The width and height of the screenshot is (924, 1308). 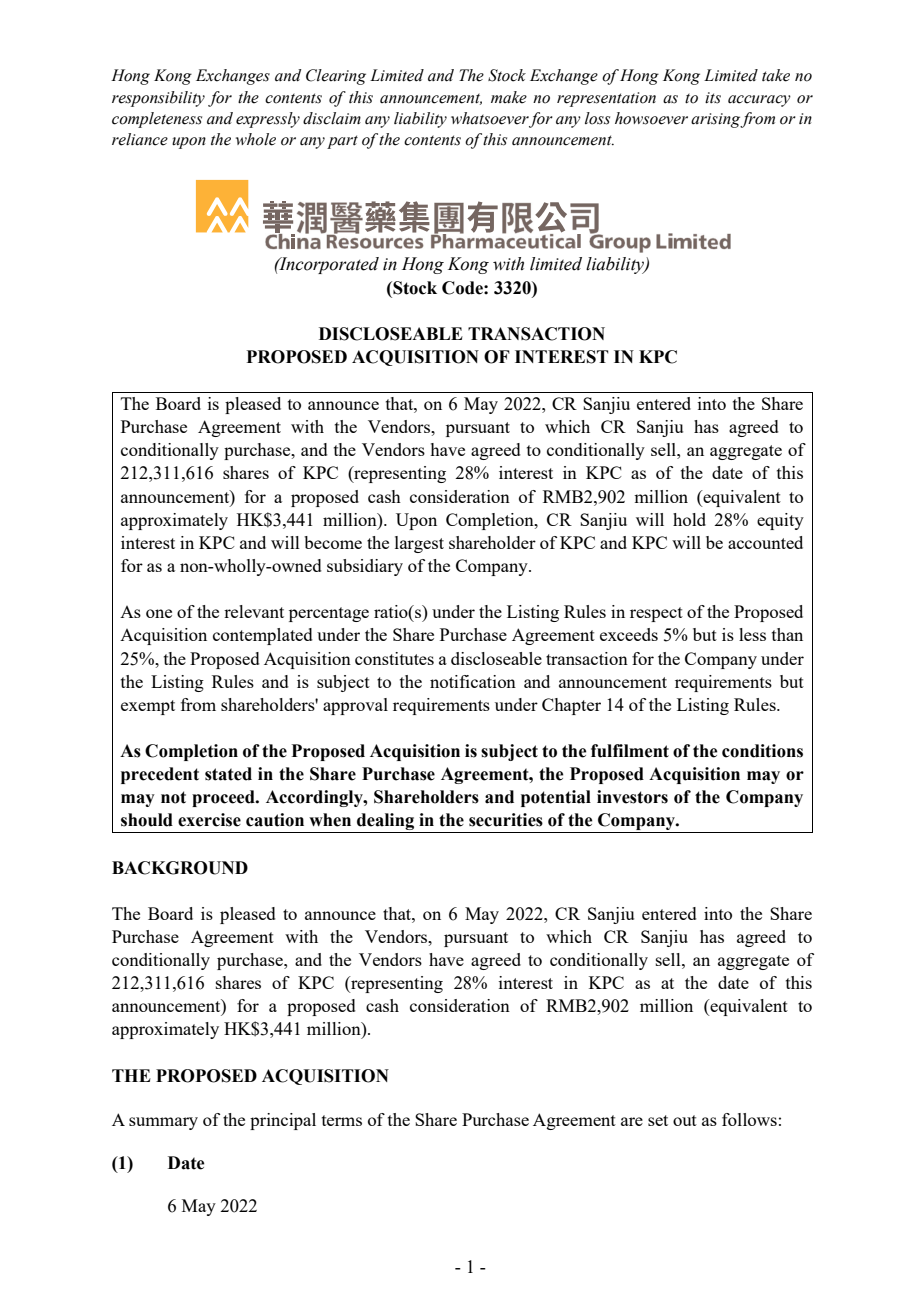 What do you see at coordinates (419, 544) in the screenshot?
I see `largest` at bounding box center [419, 544].
